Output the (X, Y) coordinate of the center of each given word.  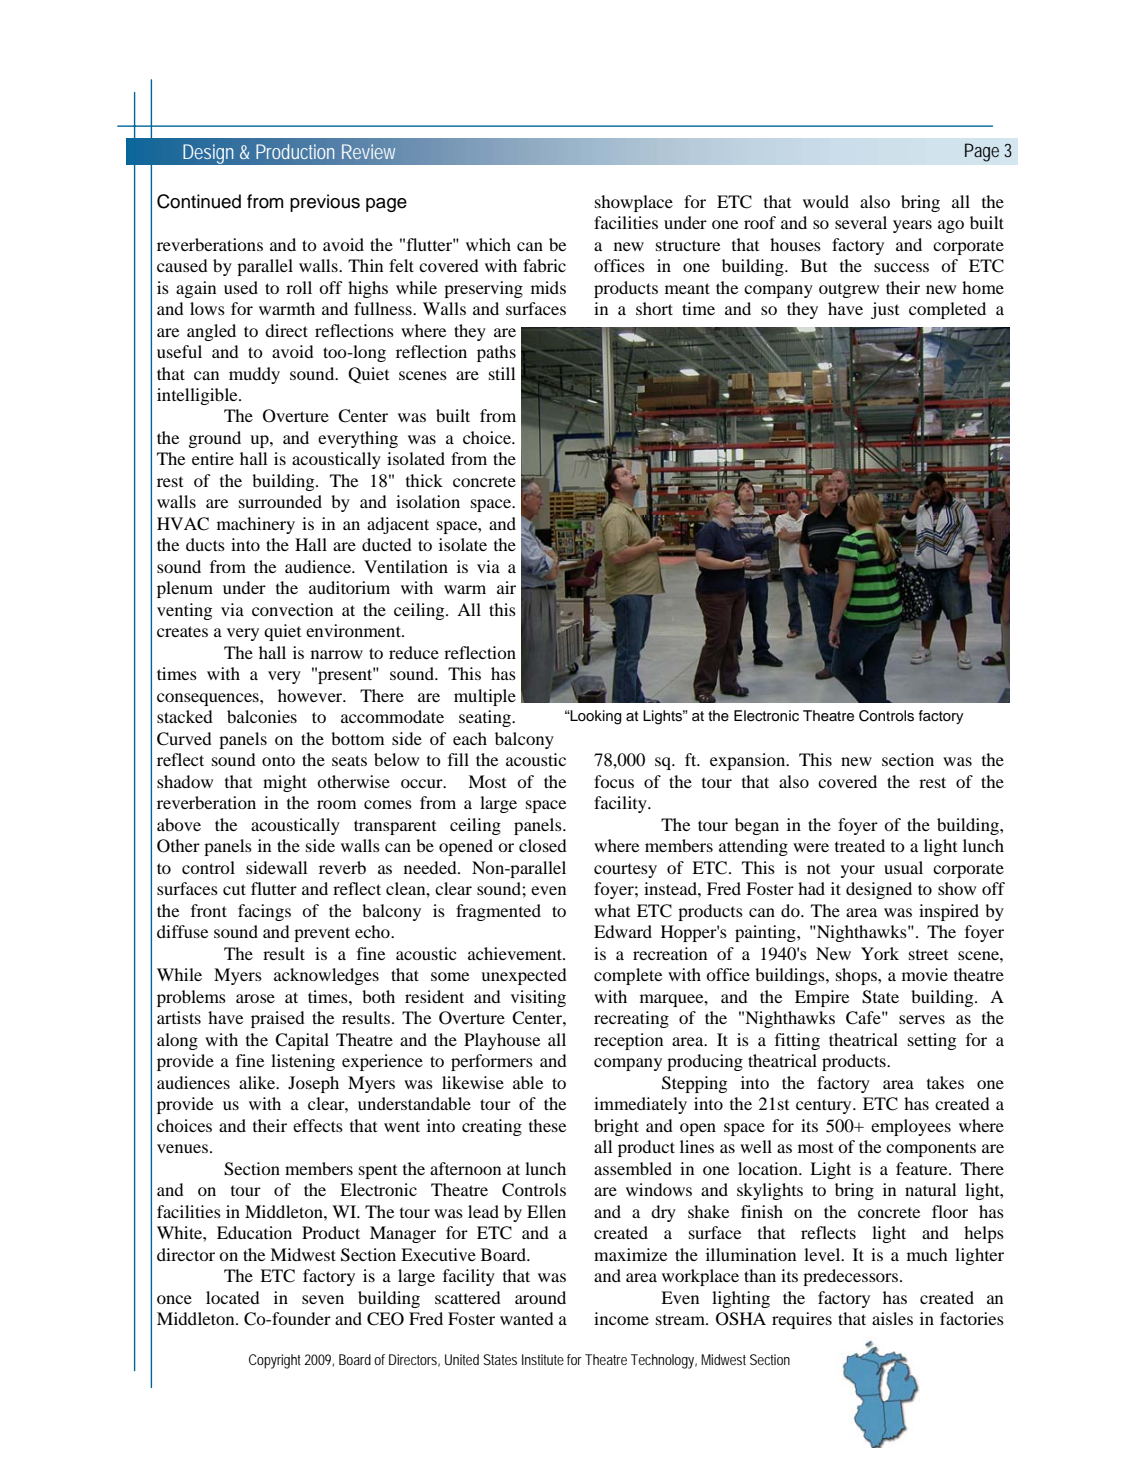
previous (325, 203)
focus (614, 781)
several (861, 222)
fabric (544, 265)
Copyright (275, 1361)
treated (860, 845)
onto (278, 760)
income (621, 1318)
